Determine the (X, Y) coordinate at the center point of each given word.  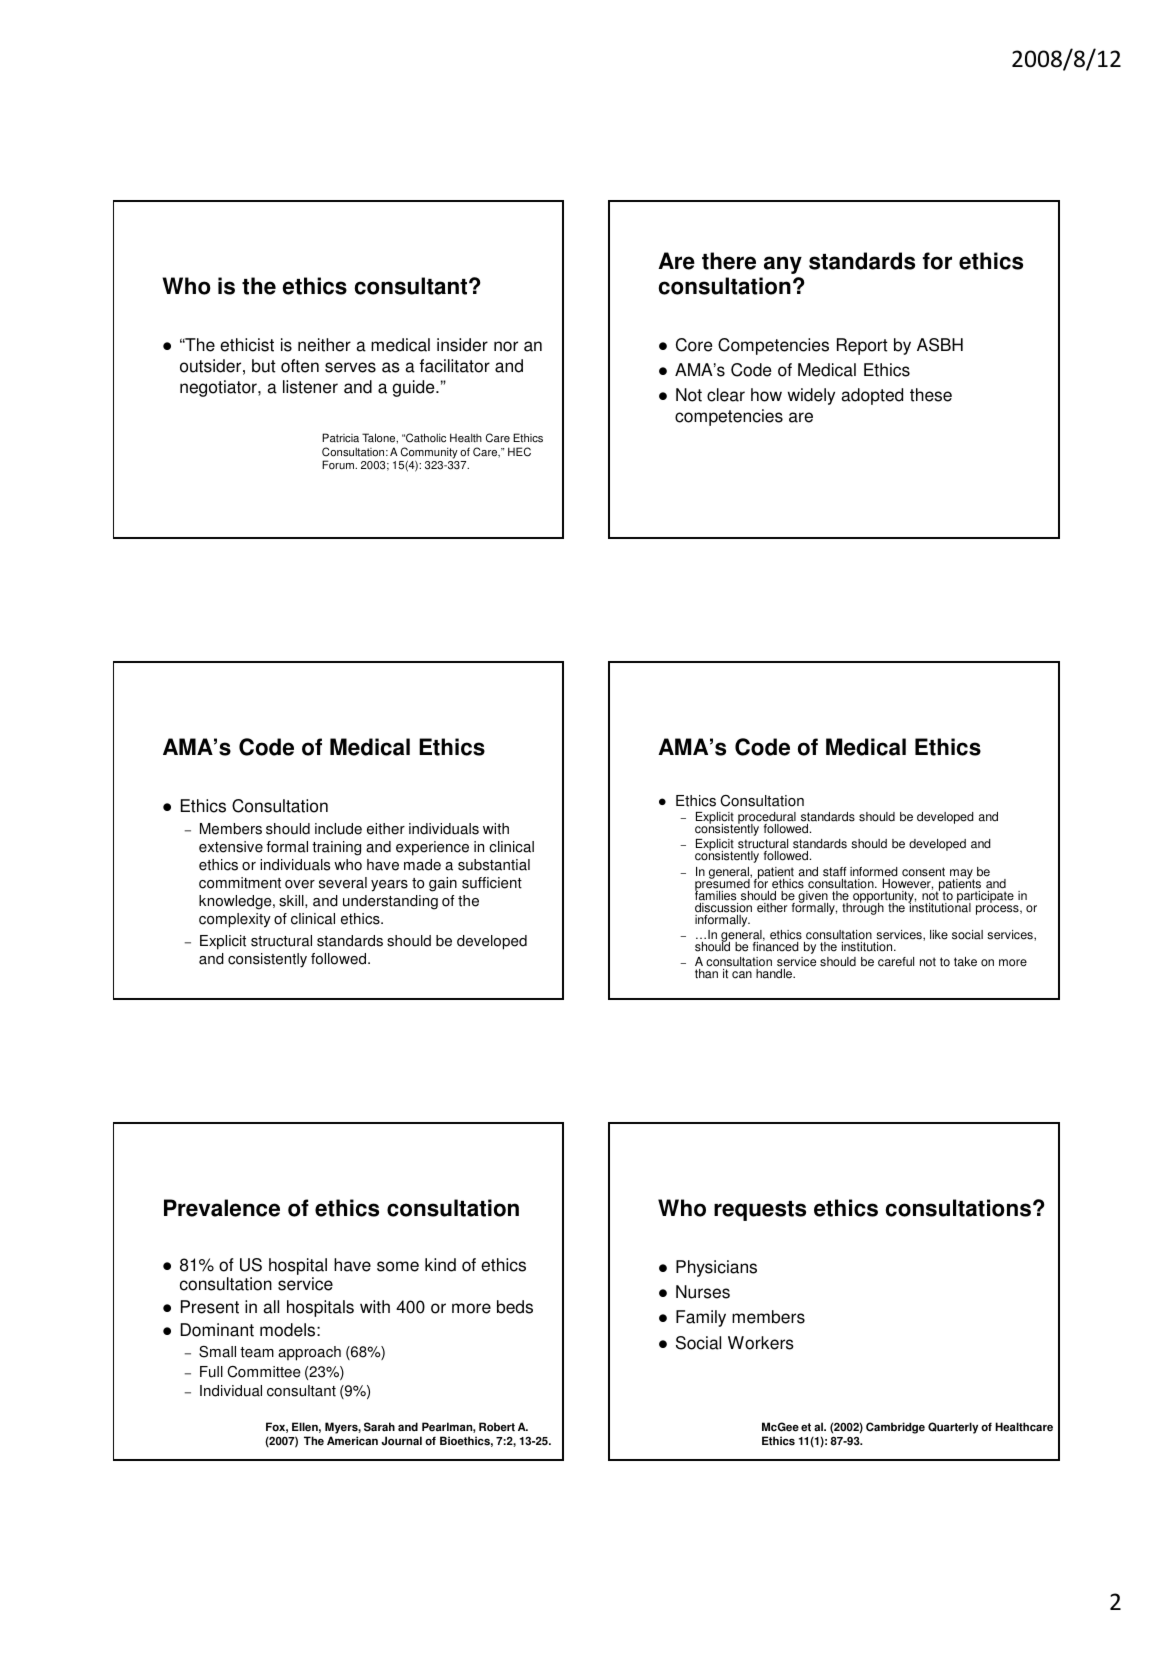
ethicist (247, 345)
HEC (519, 452)
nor (506, 346)
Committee (264, 1372)
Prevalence (222, 1208)
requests (760, 1211)
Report (862, 346)
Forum (339, 465)
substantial (494, 865)
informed (874, 872)
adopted (872, 396)
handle (775, 974)
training (336, 848)
